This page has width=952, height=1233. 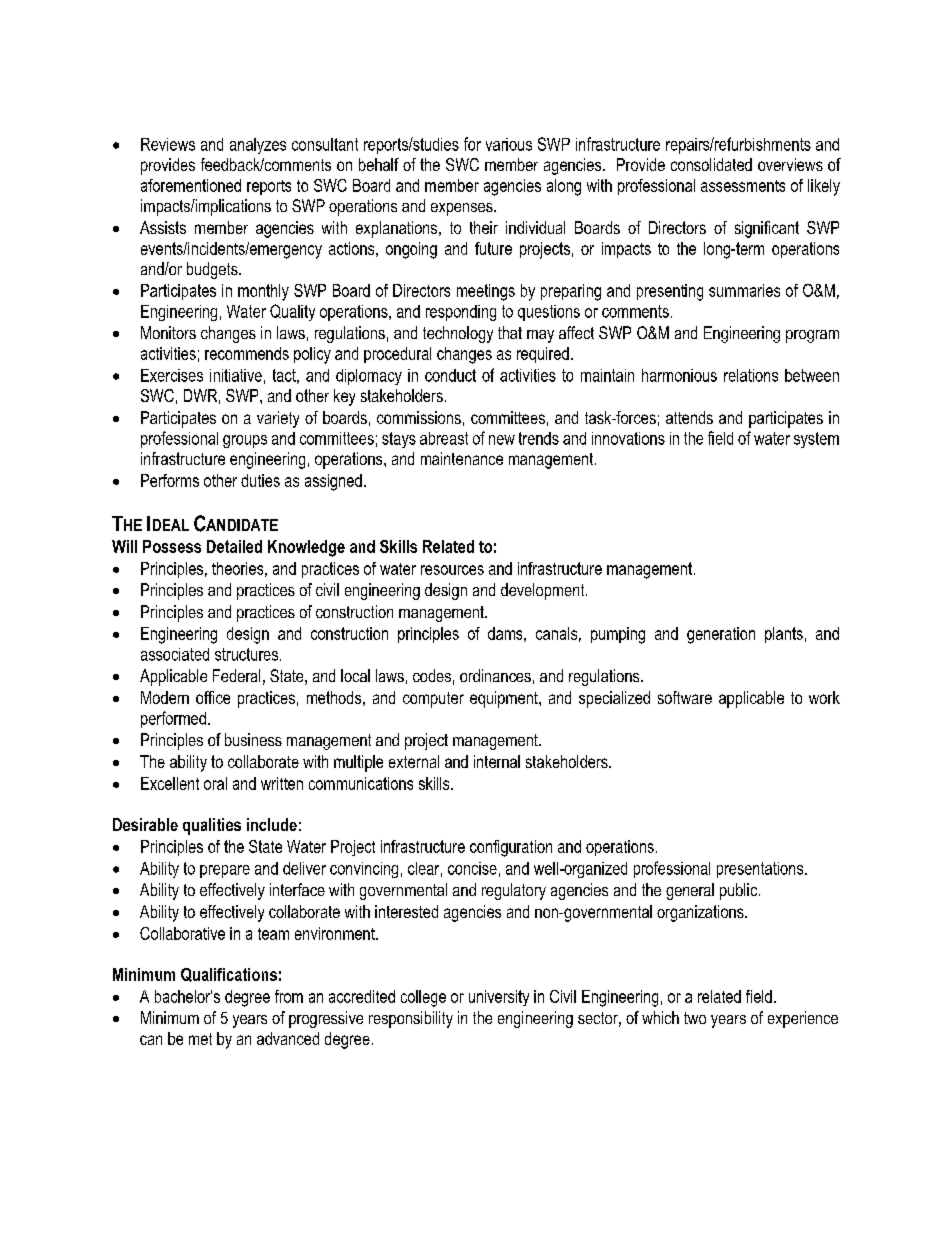 I want to click on attends, so click(x=689, y=417).
